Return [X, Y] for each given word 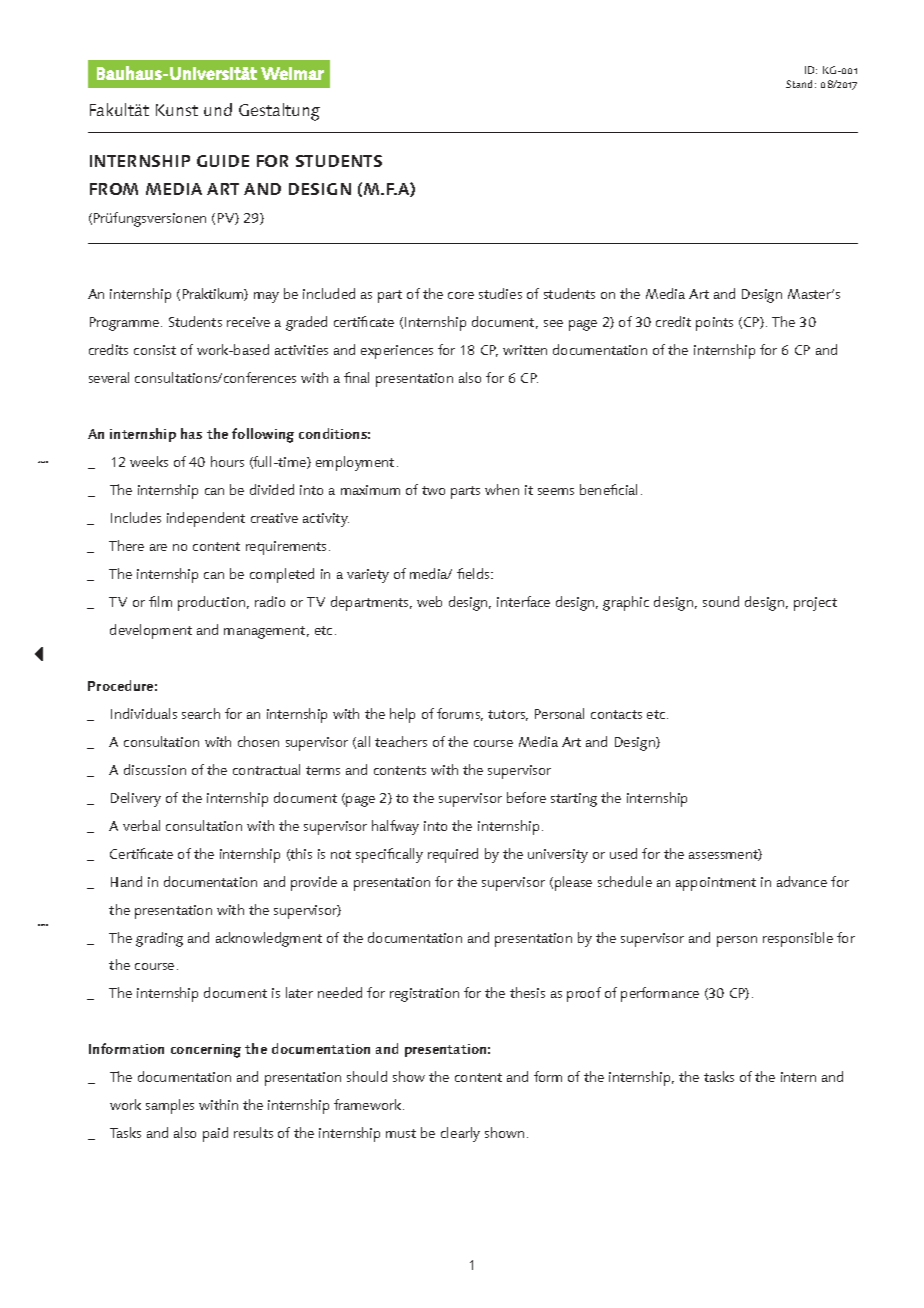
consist [155, 350]
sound [721, 601]
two [433, 490]
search [201, 713]
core [461, 295]
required [453, 855]
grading [159, 939]
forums [460, 714]
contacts [616, 714]
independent [206, 519]
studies [500, 293]
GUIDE [223, 161]
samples [170, 1106]
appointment [716, 884]
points [714, 324]
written [525, 350]
